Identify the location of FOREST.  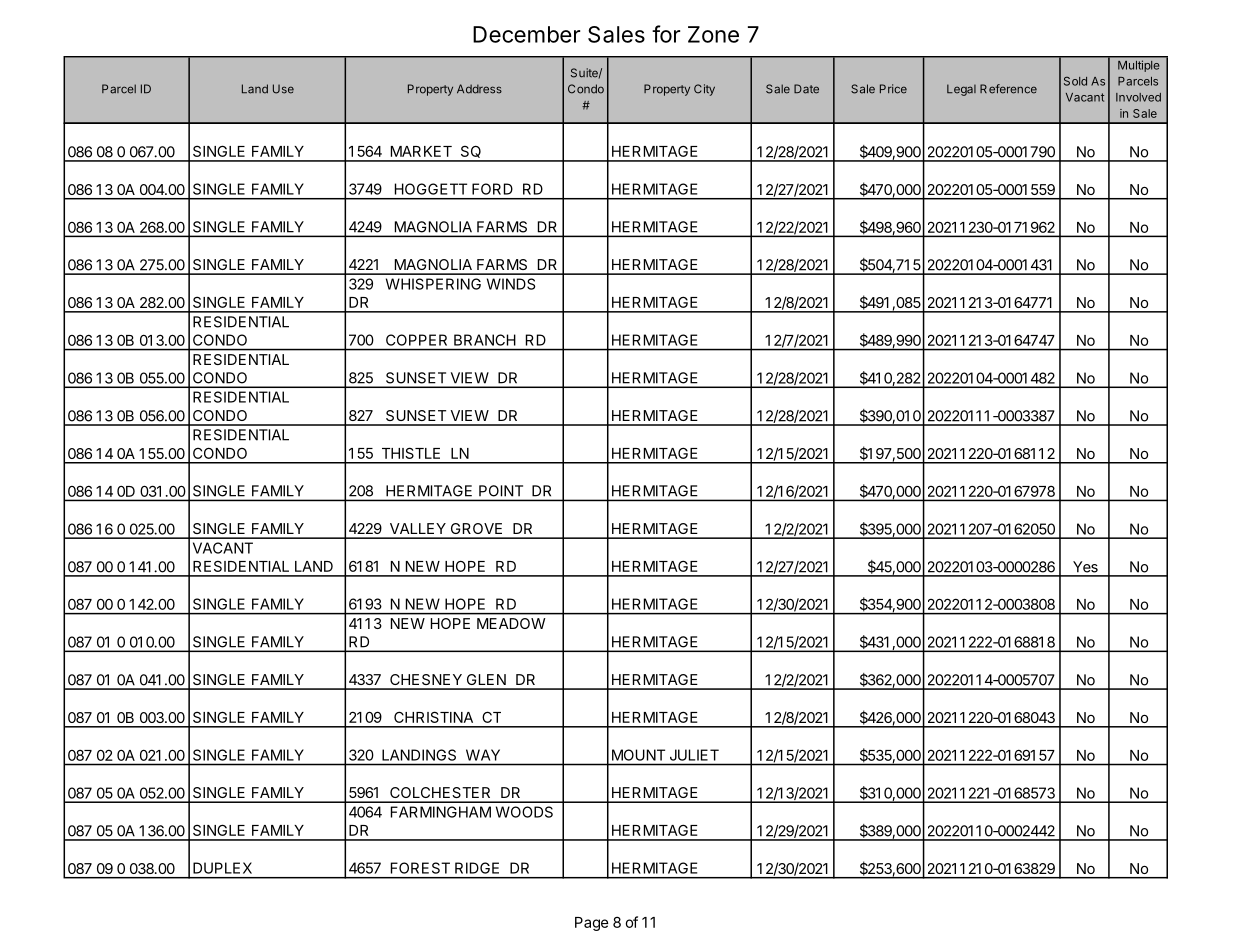
(420, 868).
